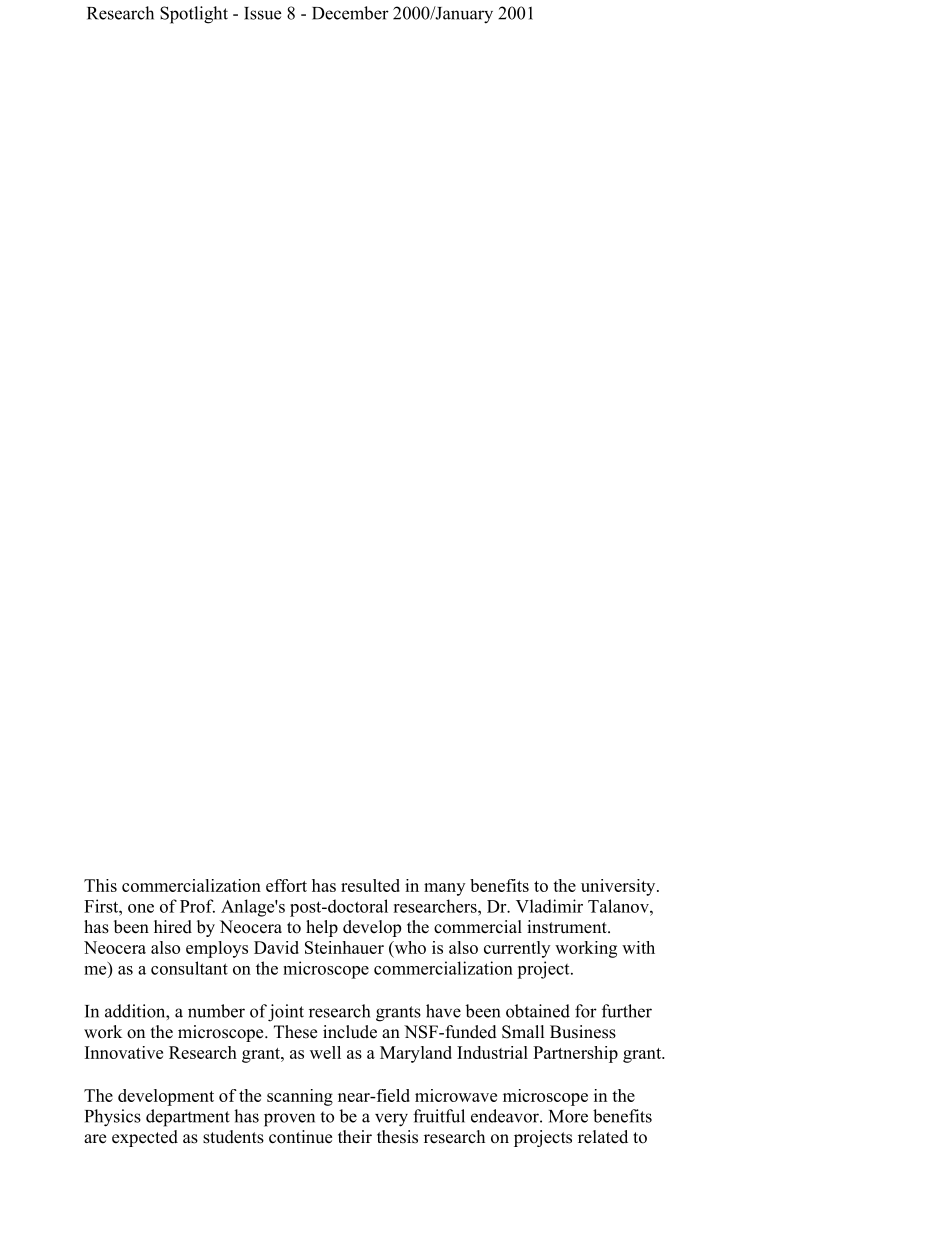 This image has height=1233, width=952. I want to click on More, so click(568, 1116).
